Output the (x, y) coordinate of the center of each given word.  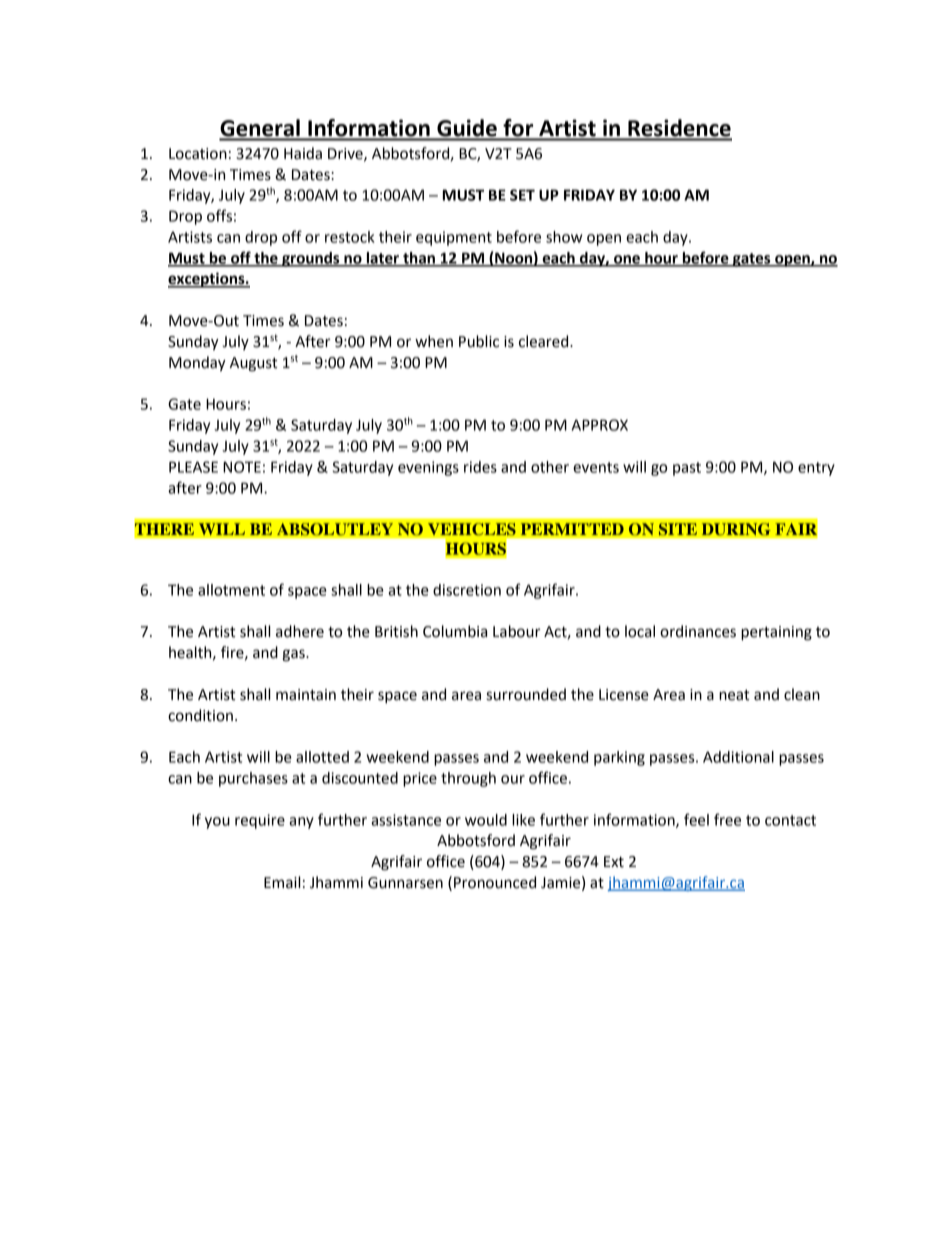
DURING (736, 529)
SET (522, 195)
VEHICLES (472, 529)
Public (479, 341)
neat (734, 695)
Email (282, 882)
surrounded (526, 694)
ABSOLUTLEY (335, 529)
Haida (303, 153)
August (254, 364)
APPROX (600, 425)
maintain (306, 695)
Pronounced (495, 882)
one (627, 260)
